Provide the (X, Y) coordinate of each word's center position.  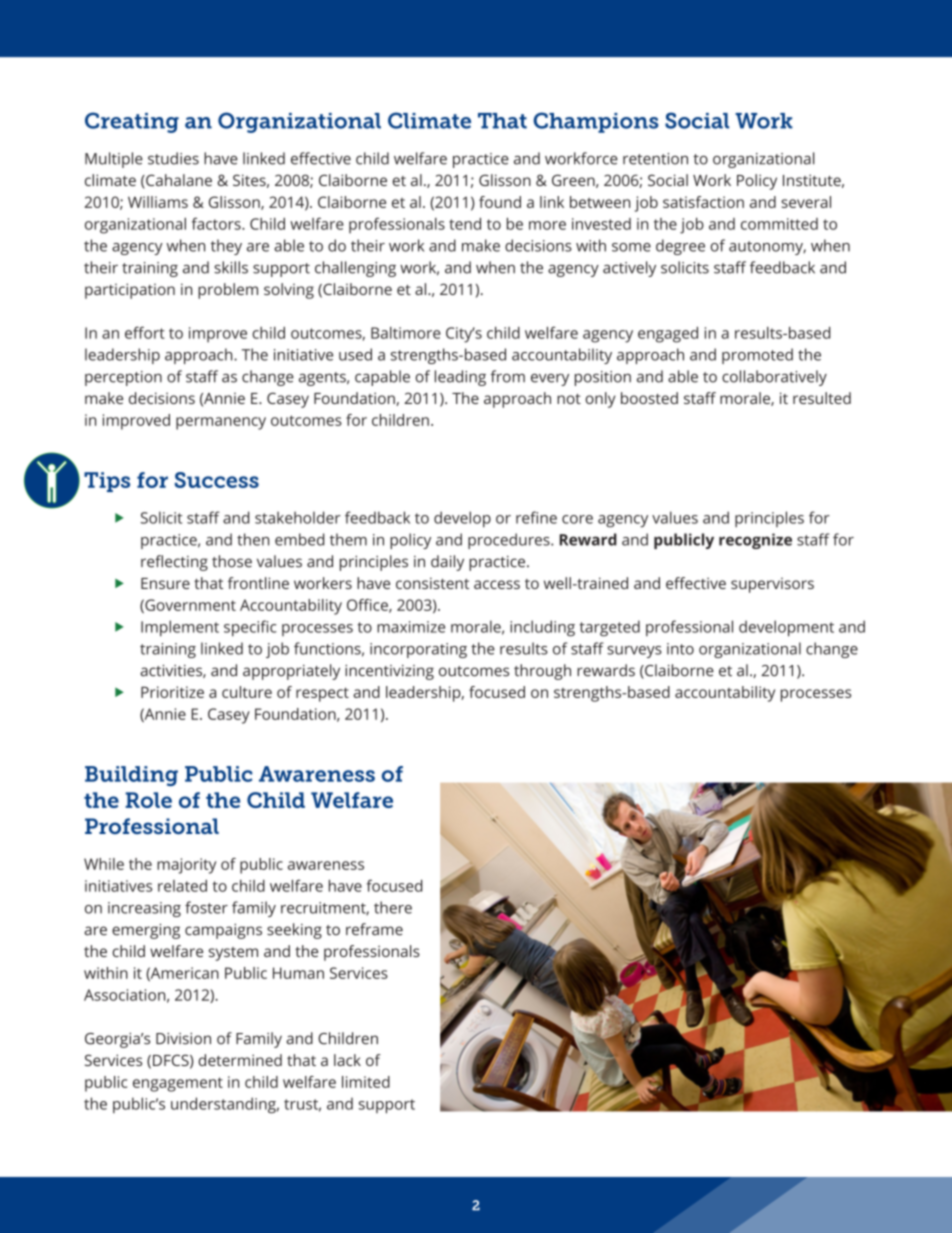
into (680, 649)
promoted (757, 356)
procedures (510, 541)
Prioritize (172, 692)
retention (655, 159)
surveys (634, 652)
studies (173, 158)
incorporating (418, 650)
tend (465, 224)
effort (145, 332)
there (393, 907)
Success (217, 480)
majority (186, 866)
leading (460, 378)
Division (183, 1038)
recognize (755, 541)
